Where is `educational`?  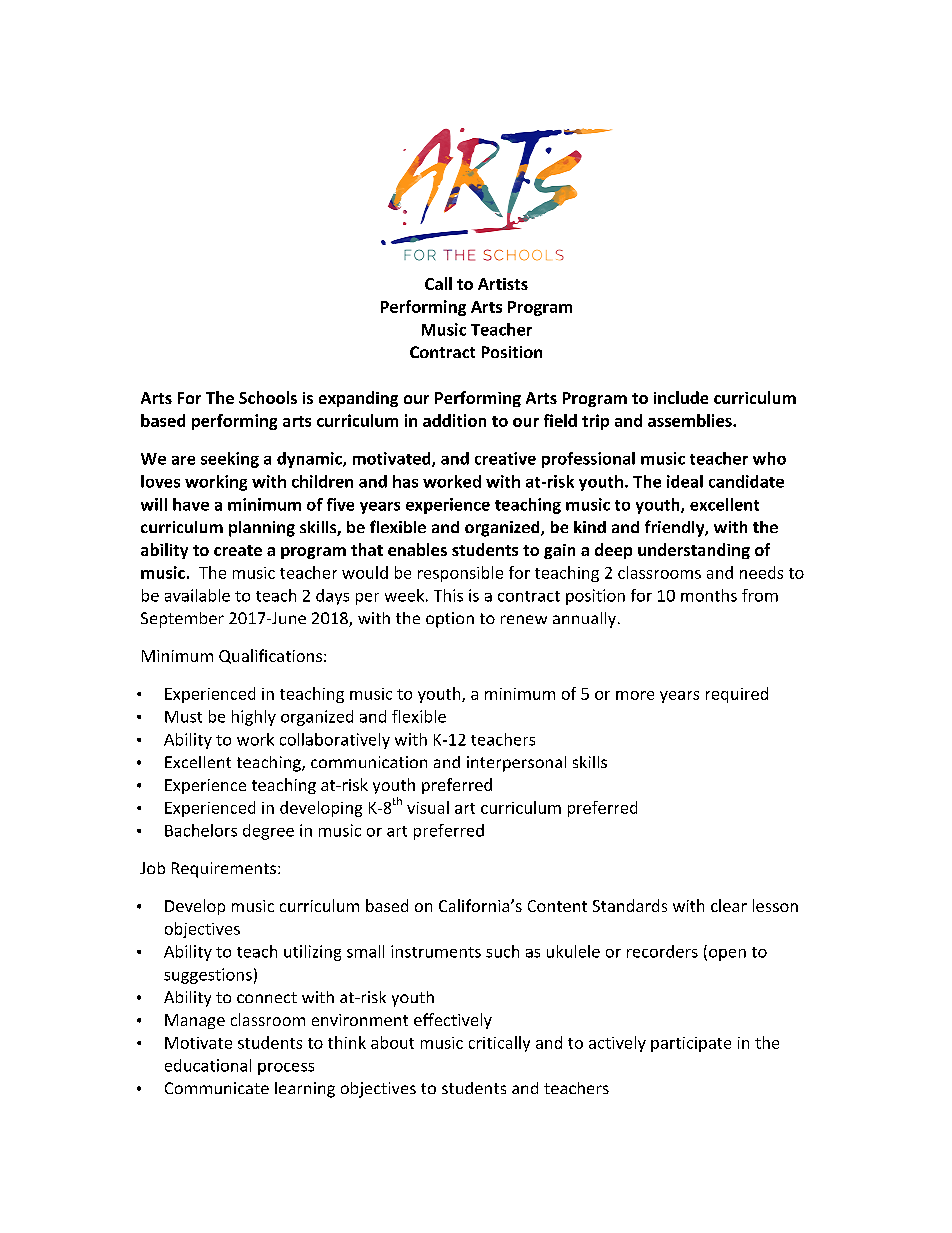
educational is located at coordinates (208, 1065).
